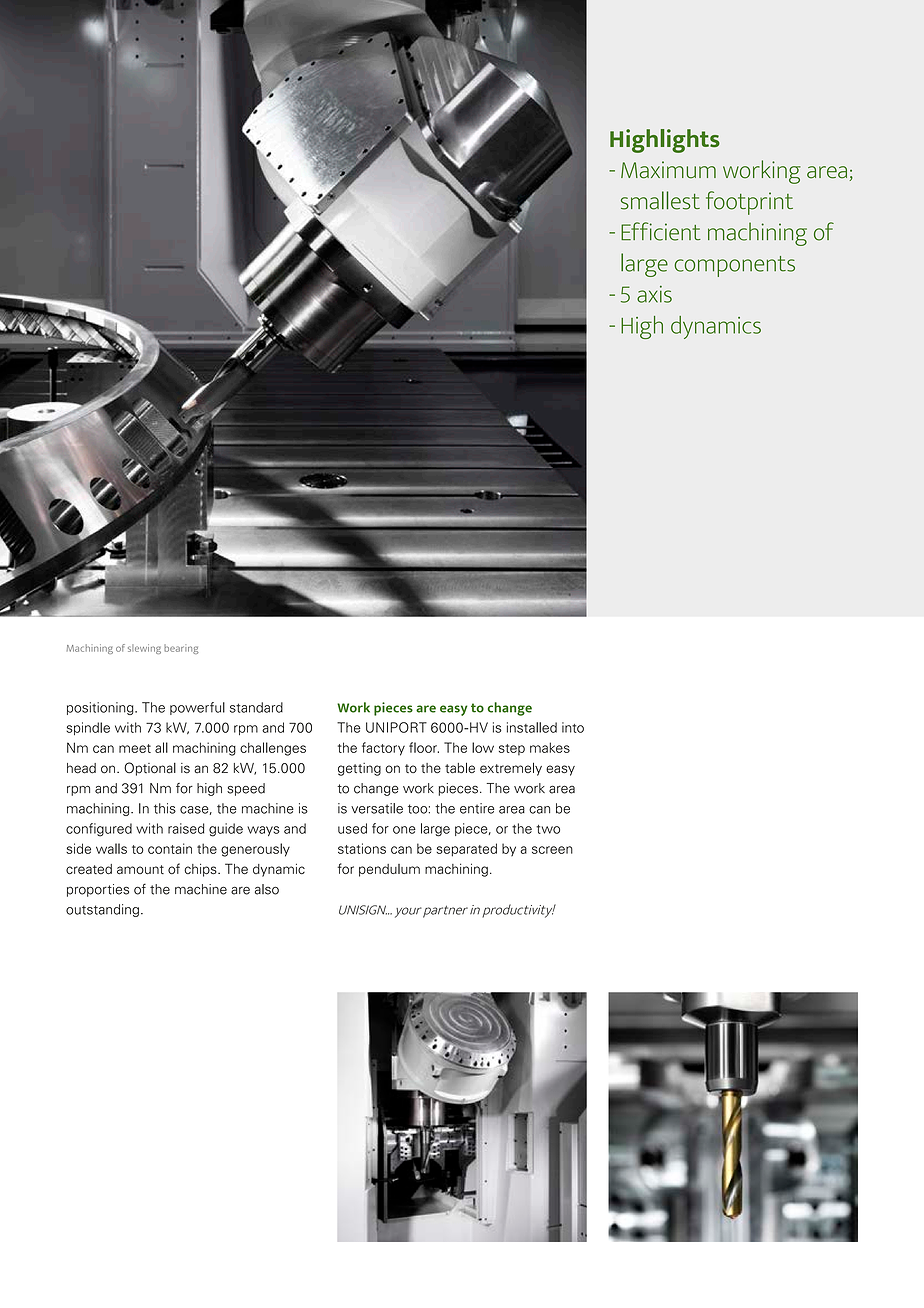 The height and width of the document is (1308, 924). Describe the element at coordinates (552, 850) in the document. I see `screen` at that location.
